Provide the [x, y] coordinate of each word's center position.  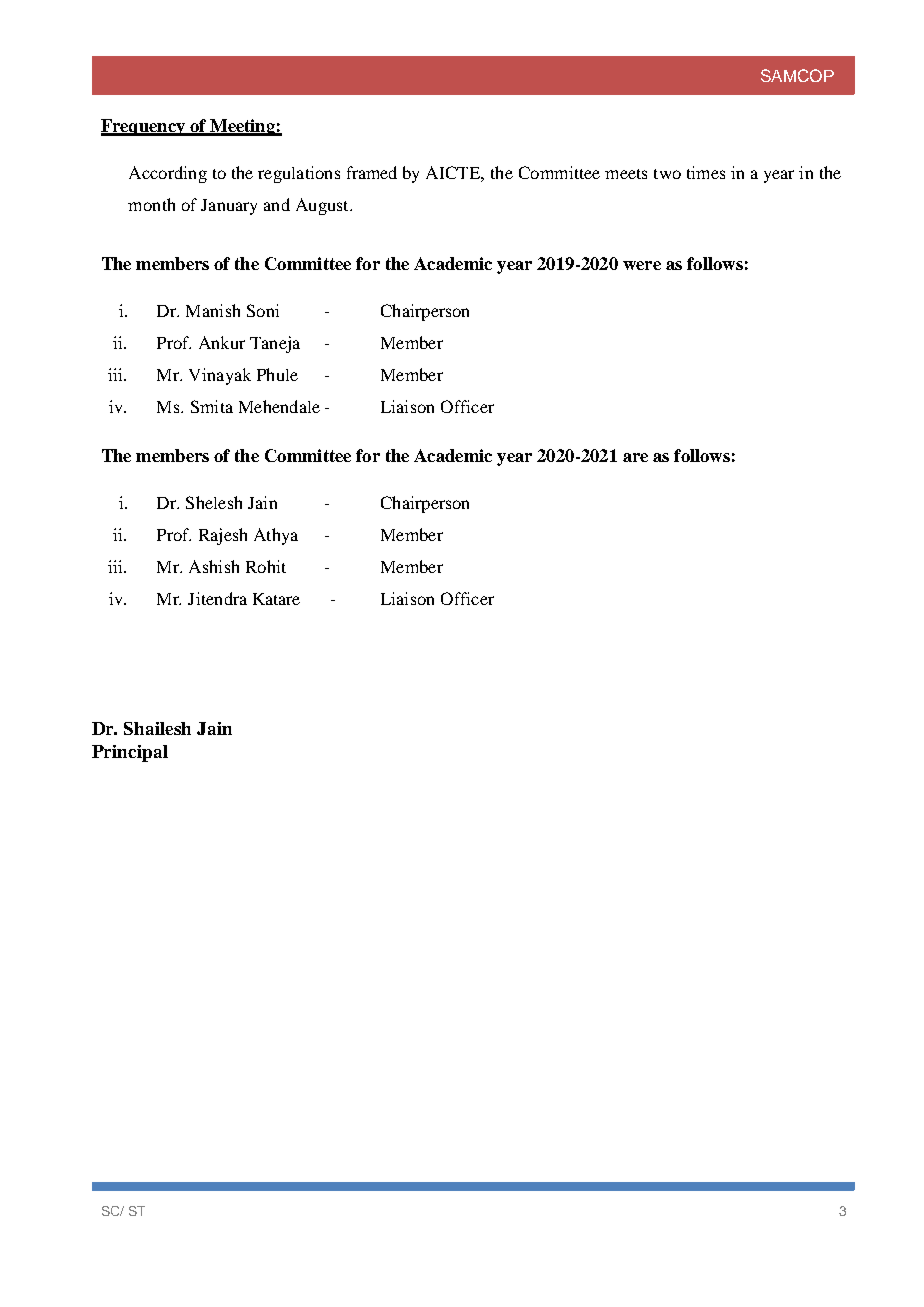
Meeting [242, 127]
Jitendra [217, 598]
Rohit [266, 566]
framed [372, 172]
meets [626, 174]
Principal [130, 753]
